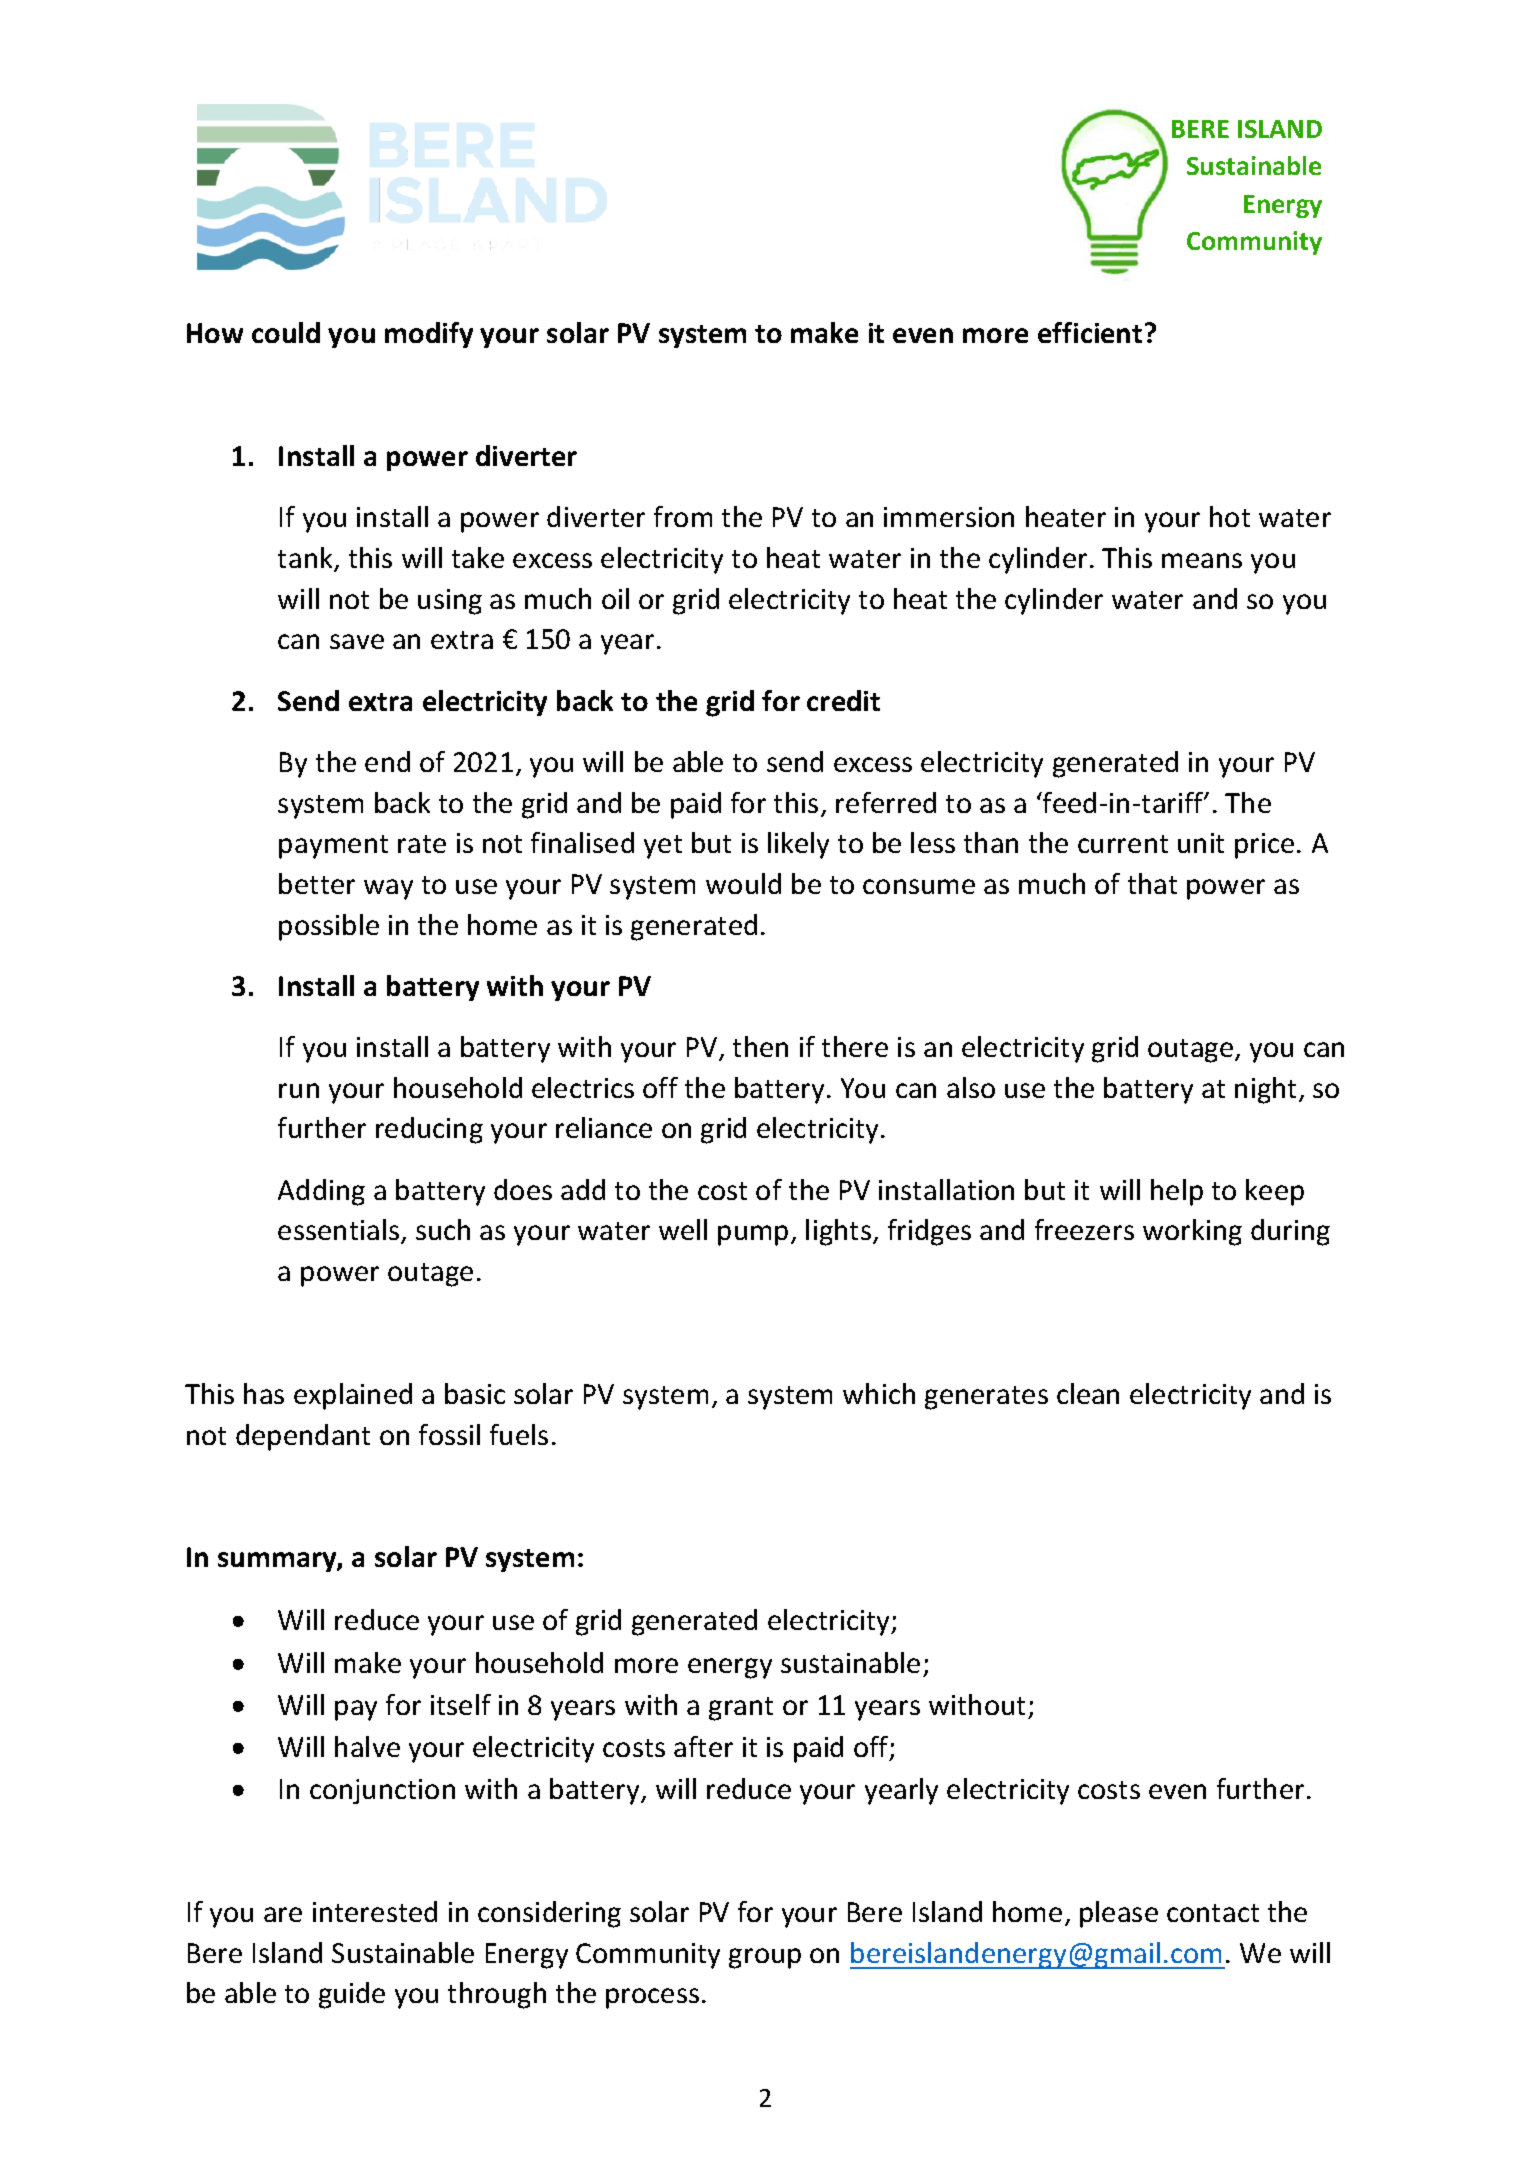  I want to click on efficient, so click(1090, 332).
